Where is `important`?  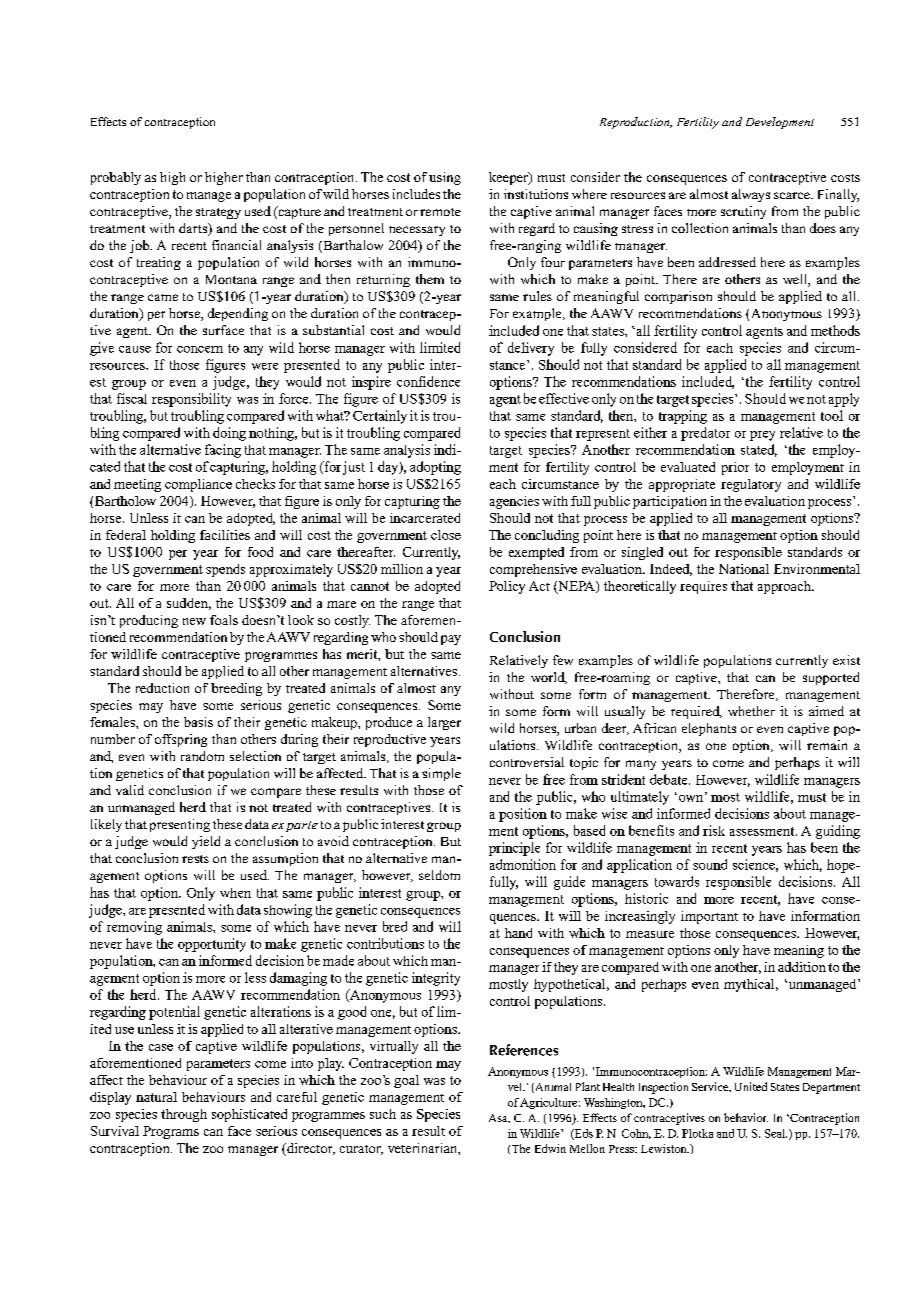
important is located at coordinates (709, 917).
